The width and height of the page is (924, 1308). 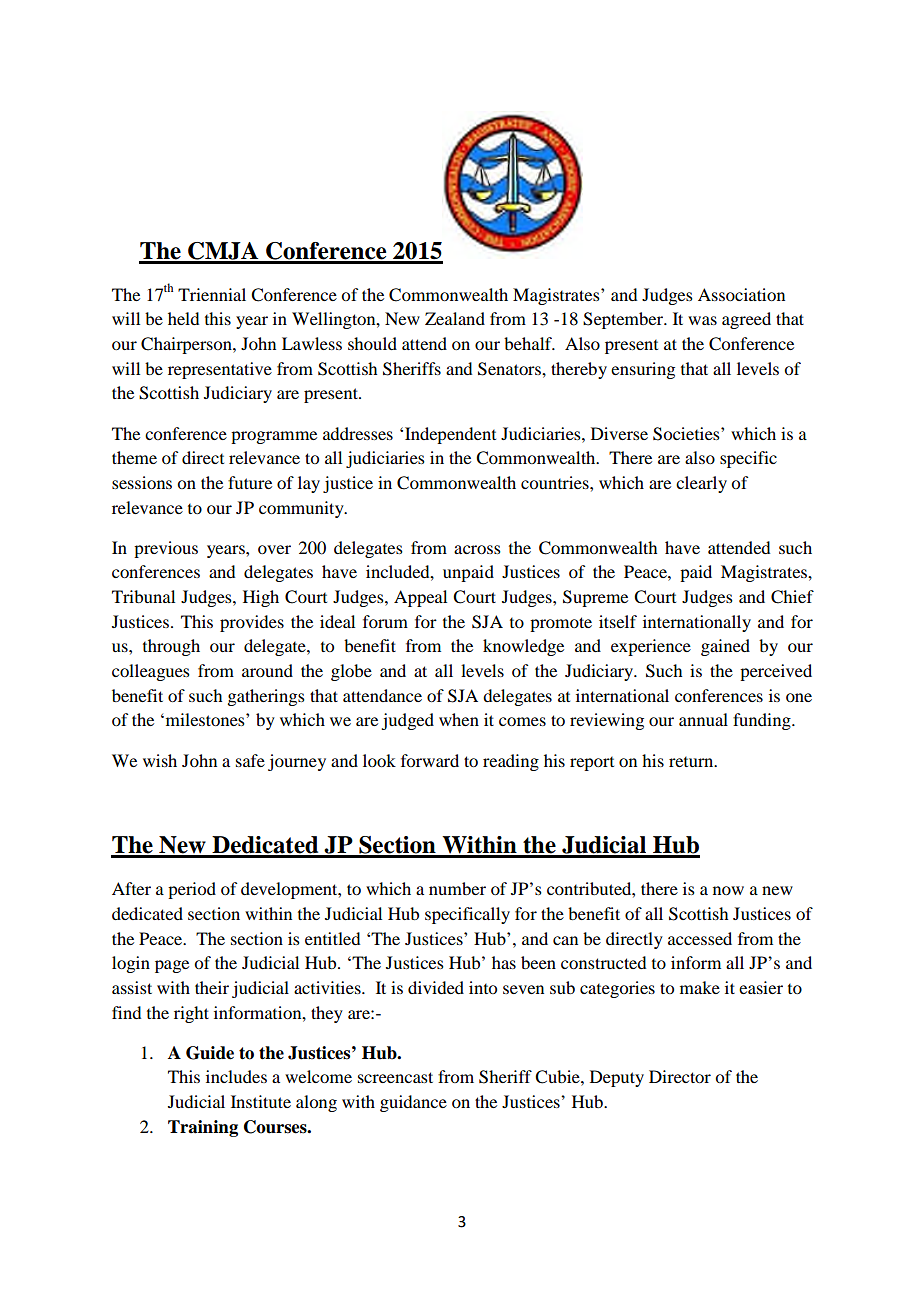 What do you see at coordinates (205, 719) in the page?
I see `milestones` at bounding box center [205, 719].
